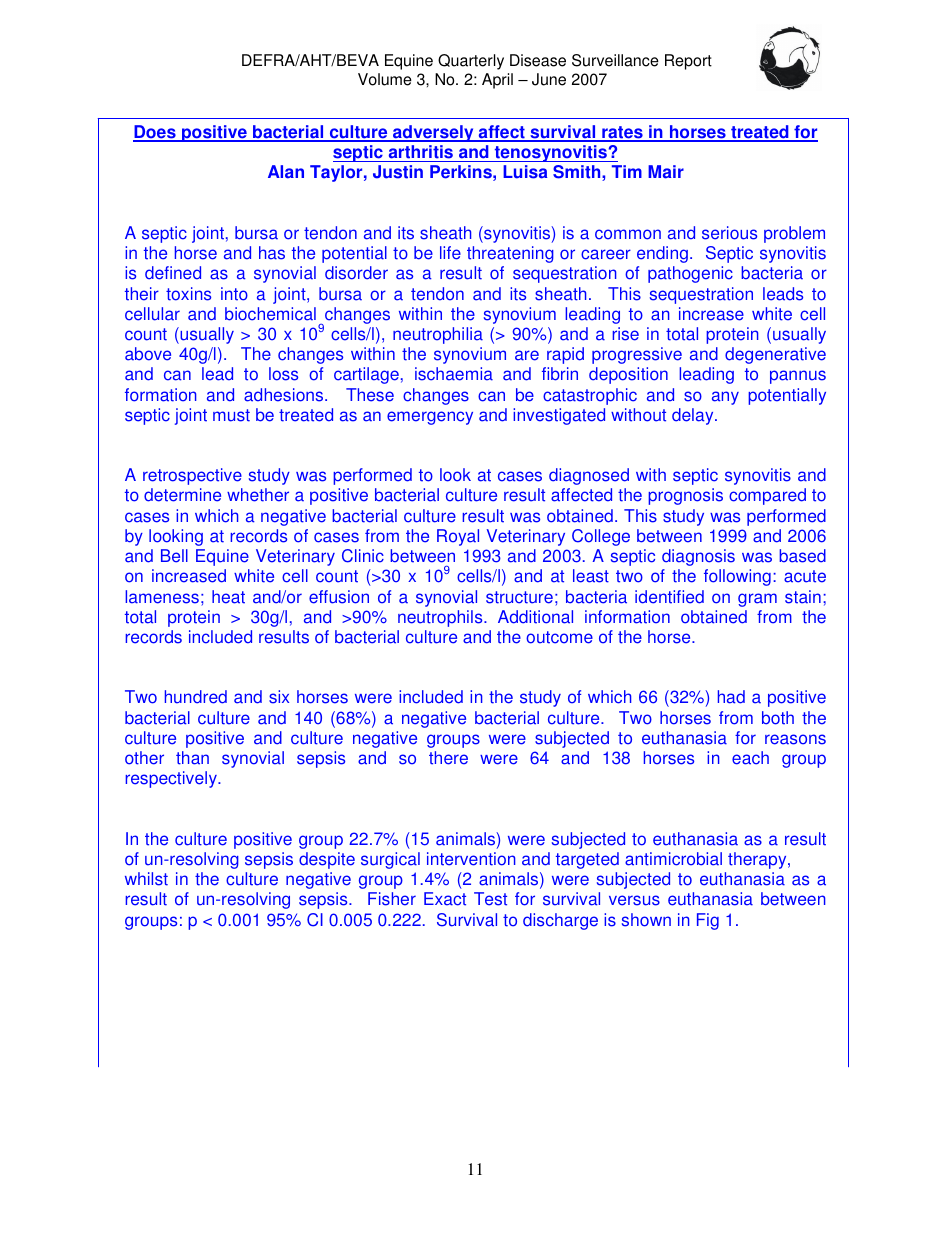  What do you see at coordinates (146, 879) in the image?
I see `whilst` at bounding box center [146, 879].
